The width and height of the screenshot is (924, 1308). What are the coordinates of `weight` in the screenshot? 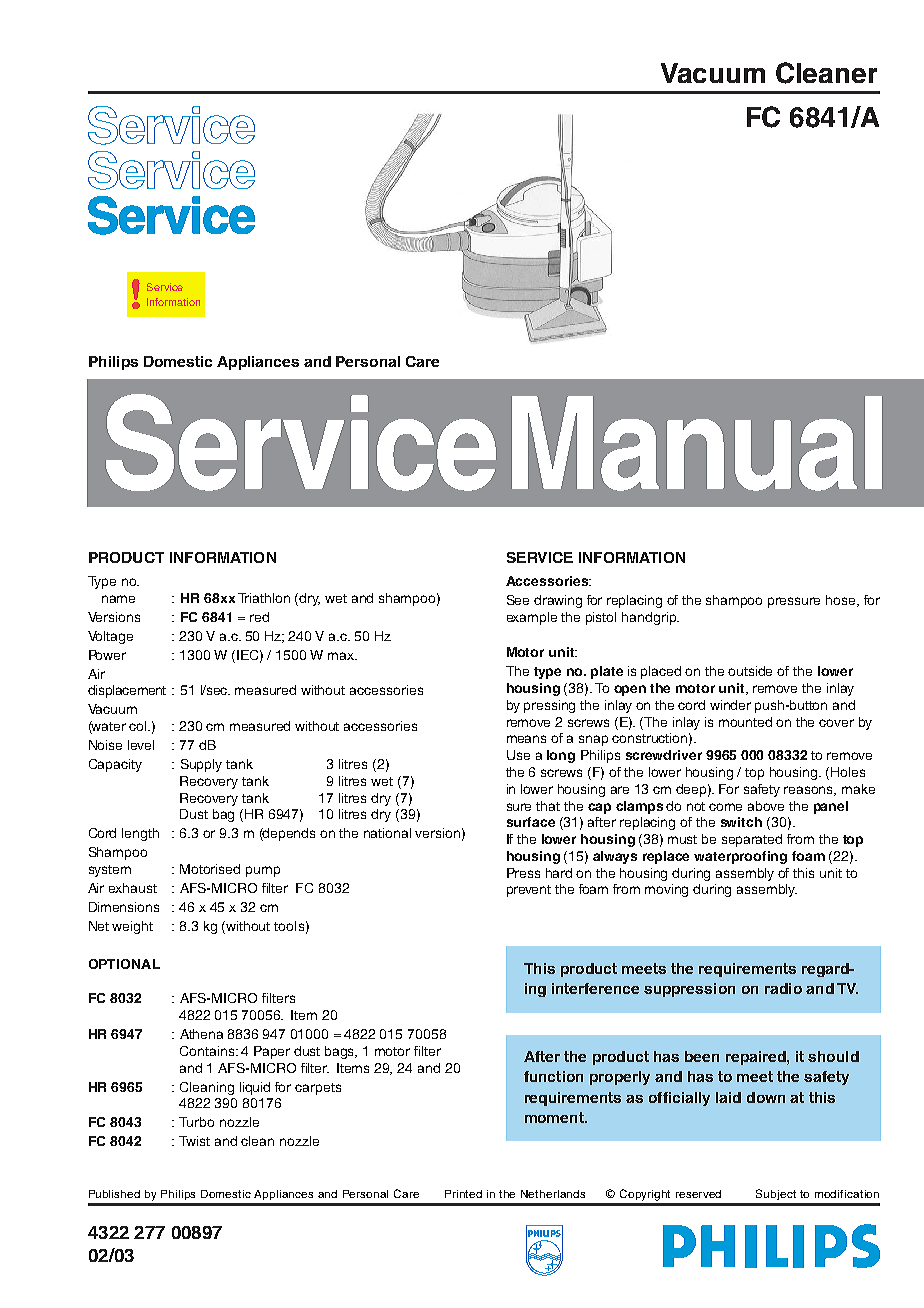 It's located at (132, 927).
